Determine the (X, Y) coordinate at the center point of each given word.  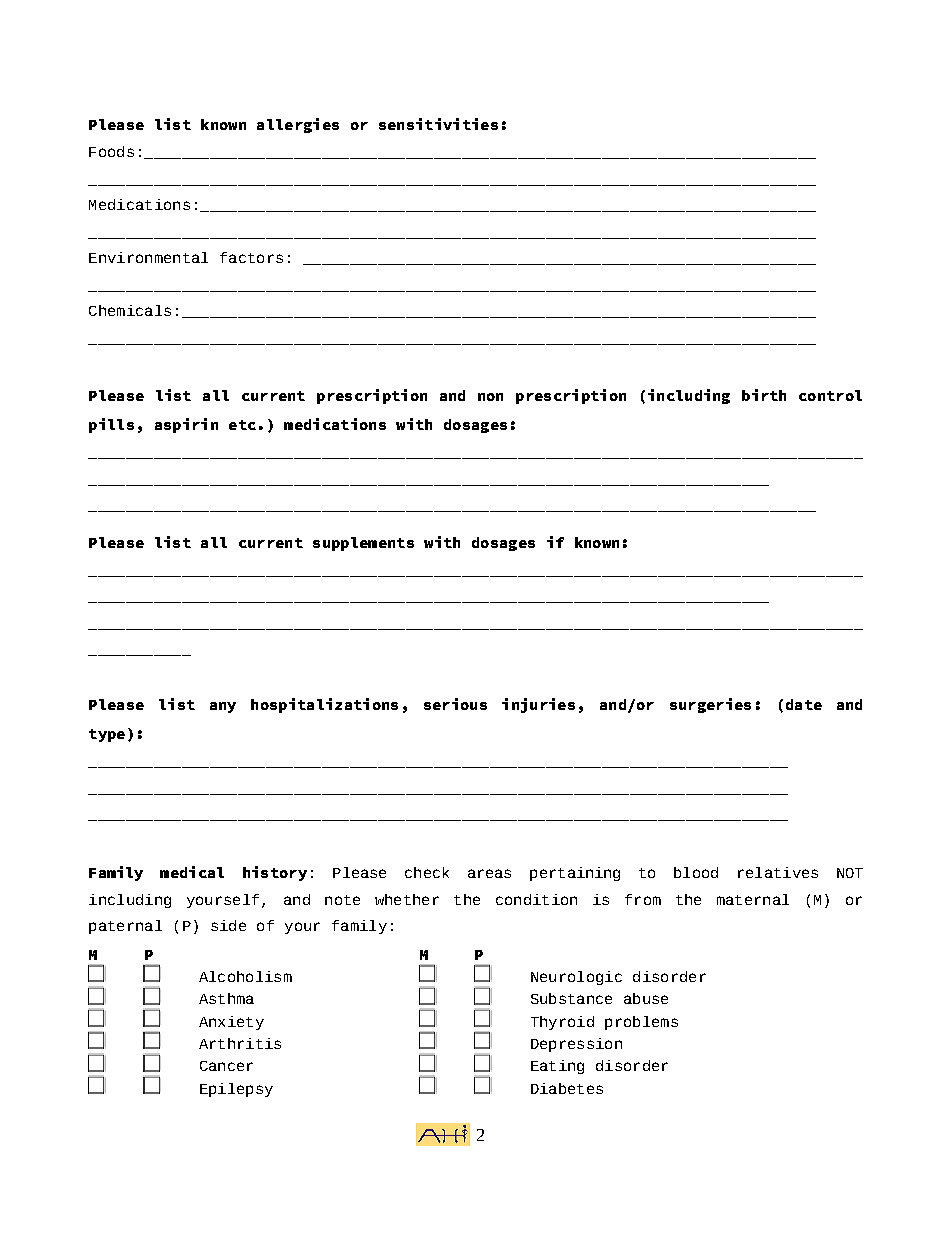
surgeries (710, 705)
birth (764, 395)
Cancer (226, 1066)
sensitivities (438, 124)
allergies (298, 125)
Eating (557, 1067)
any (223, 707)
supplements (363, 544)
